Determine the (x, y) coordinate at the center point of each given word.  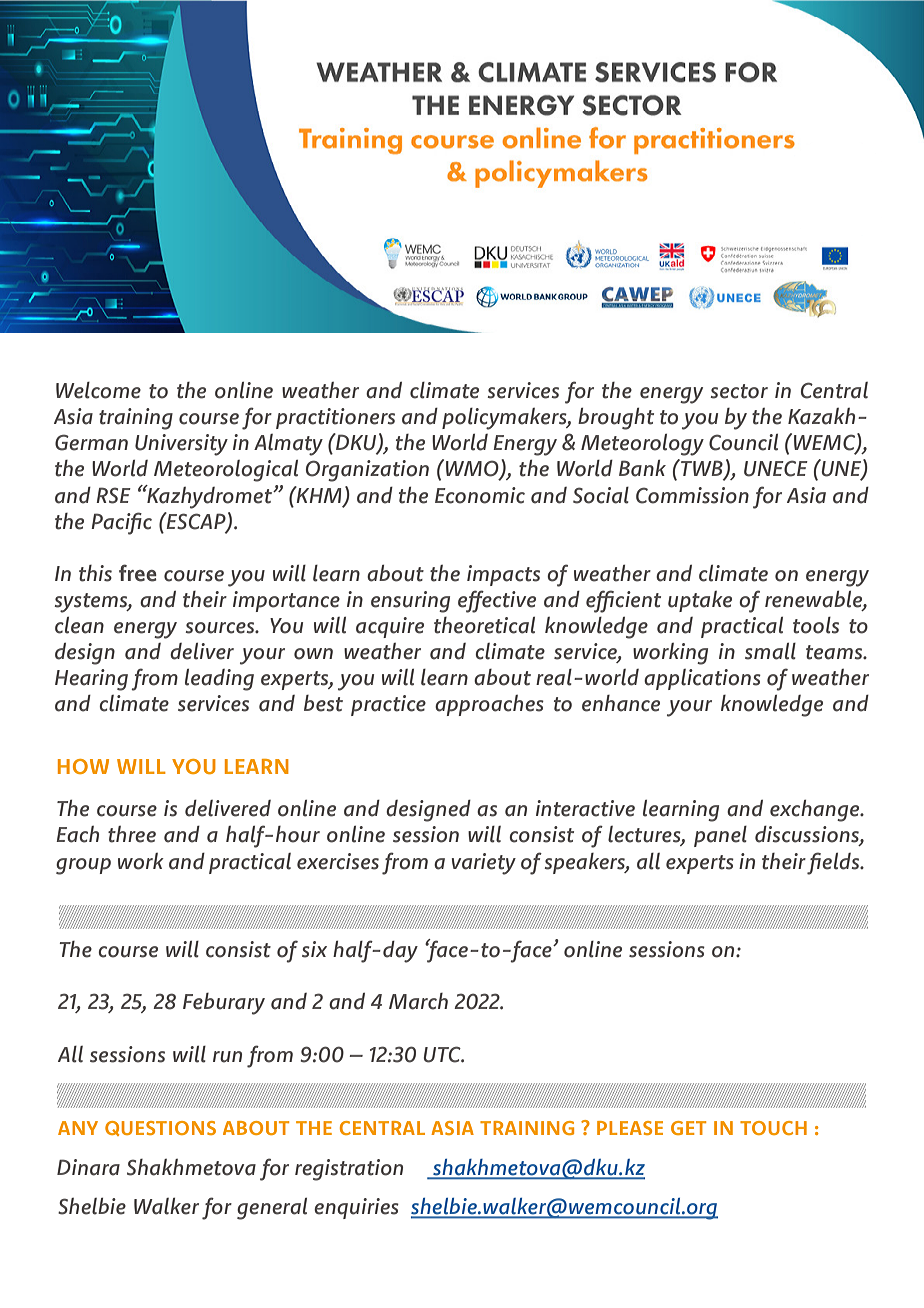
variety (484, 864)
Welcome (98, 390)
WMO (473, 469)
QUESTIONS (160, 1128)
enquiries (356, 1208)
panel (720, 836)
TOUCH (773, 1128)
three (132, 834)
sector (739, 391)
